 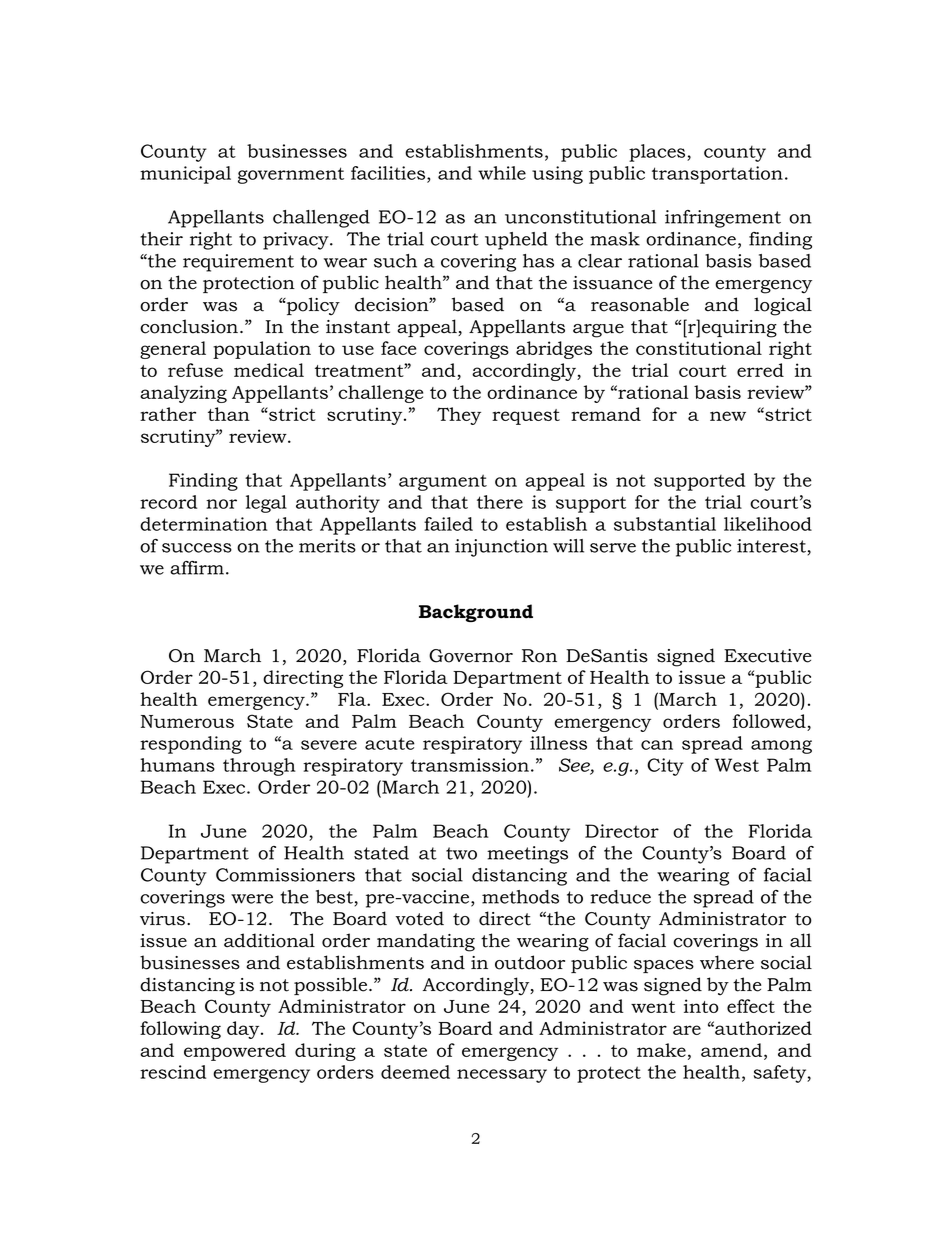 I want to click on Background, so click(x=476, y=613).
